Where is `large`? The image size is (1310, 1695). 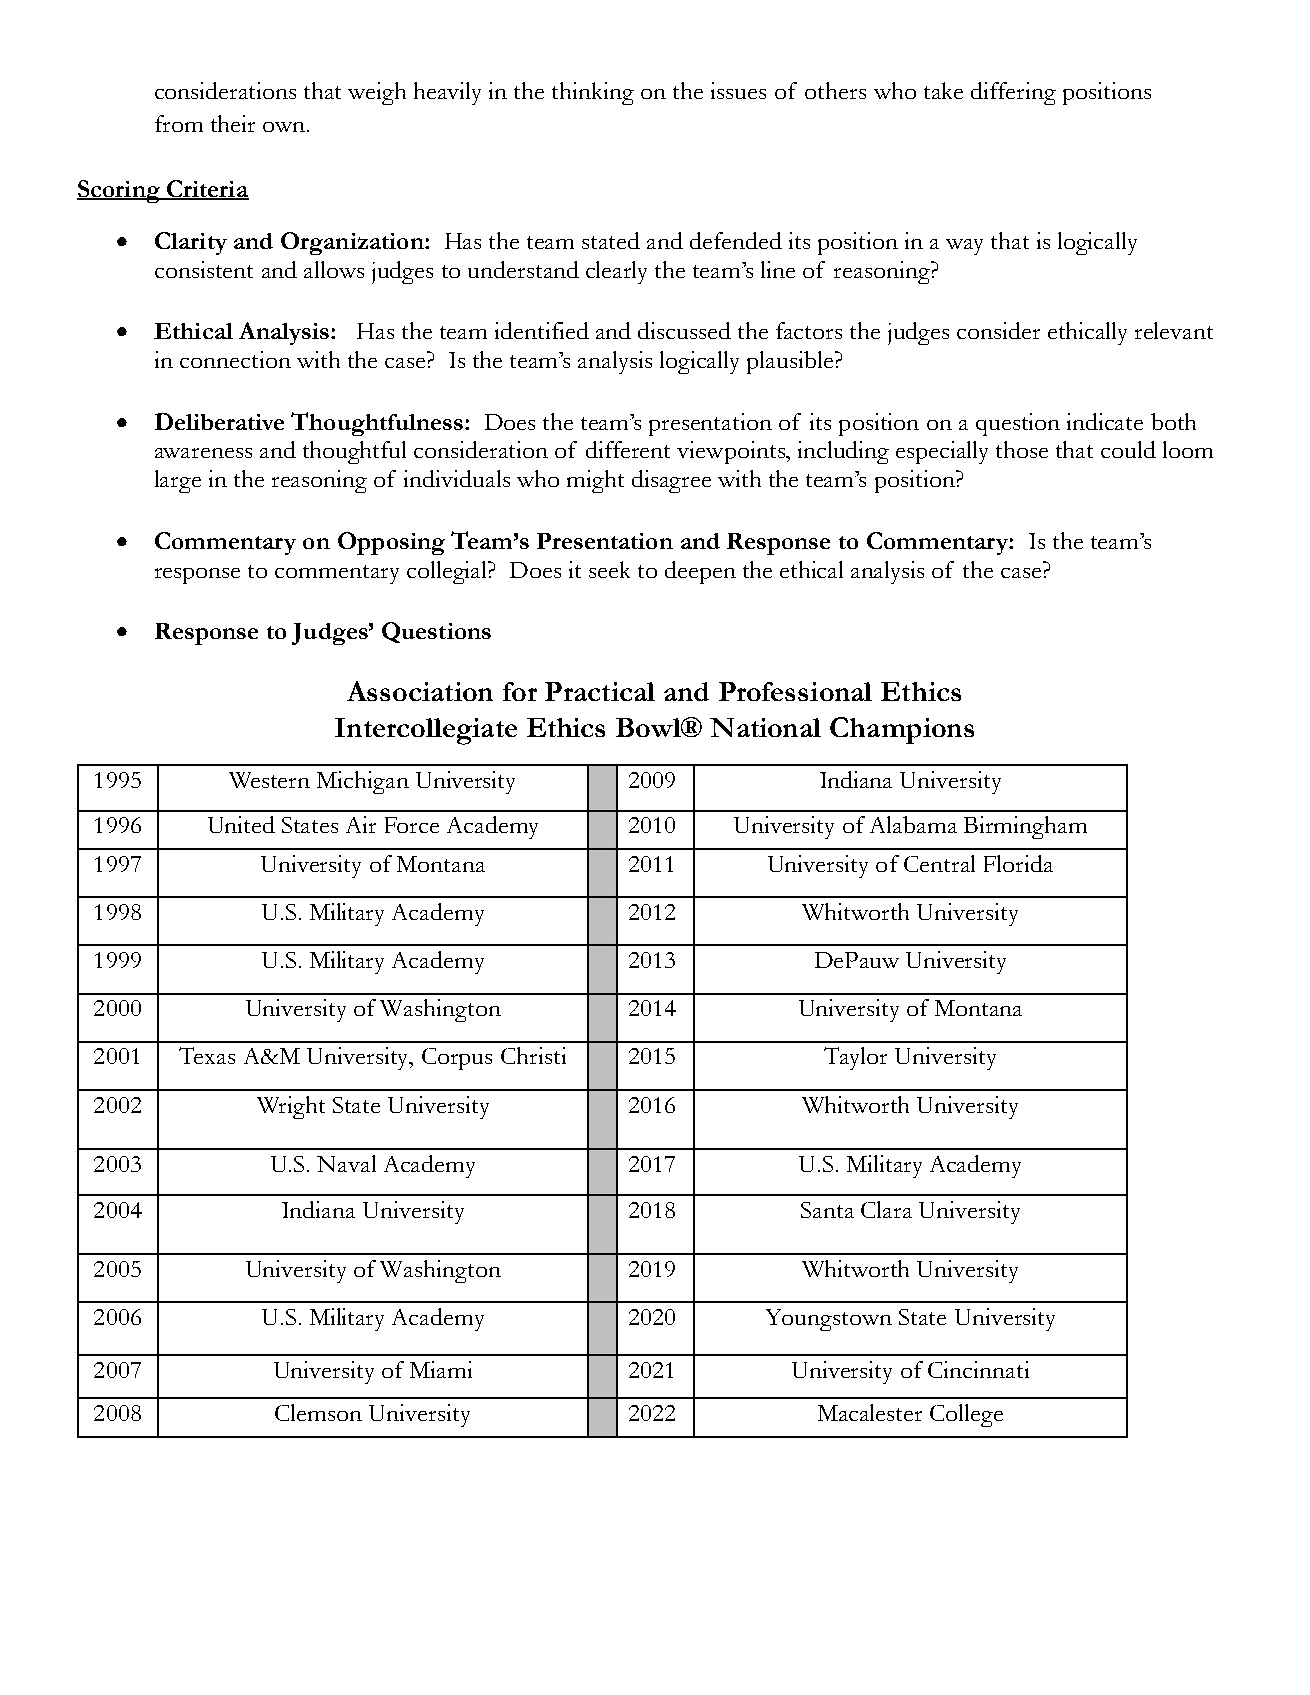 large is located at coordinates (178, 481).
